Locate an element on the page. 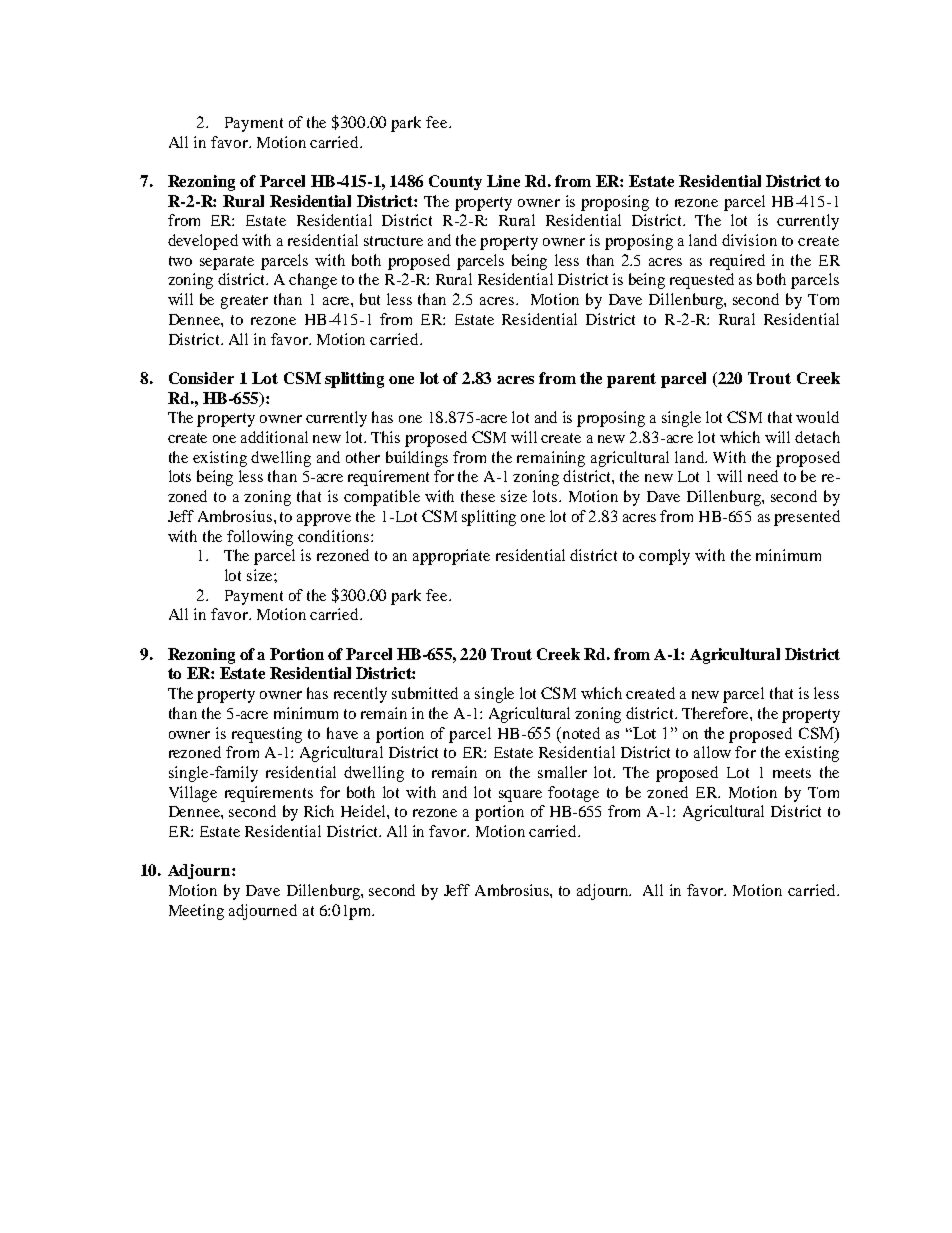 The height and width of the document is (1233, 952). comply is located at coordinates (664, 557).
